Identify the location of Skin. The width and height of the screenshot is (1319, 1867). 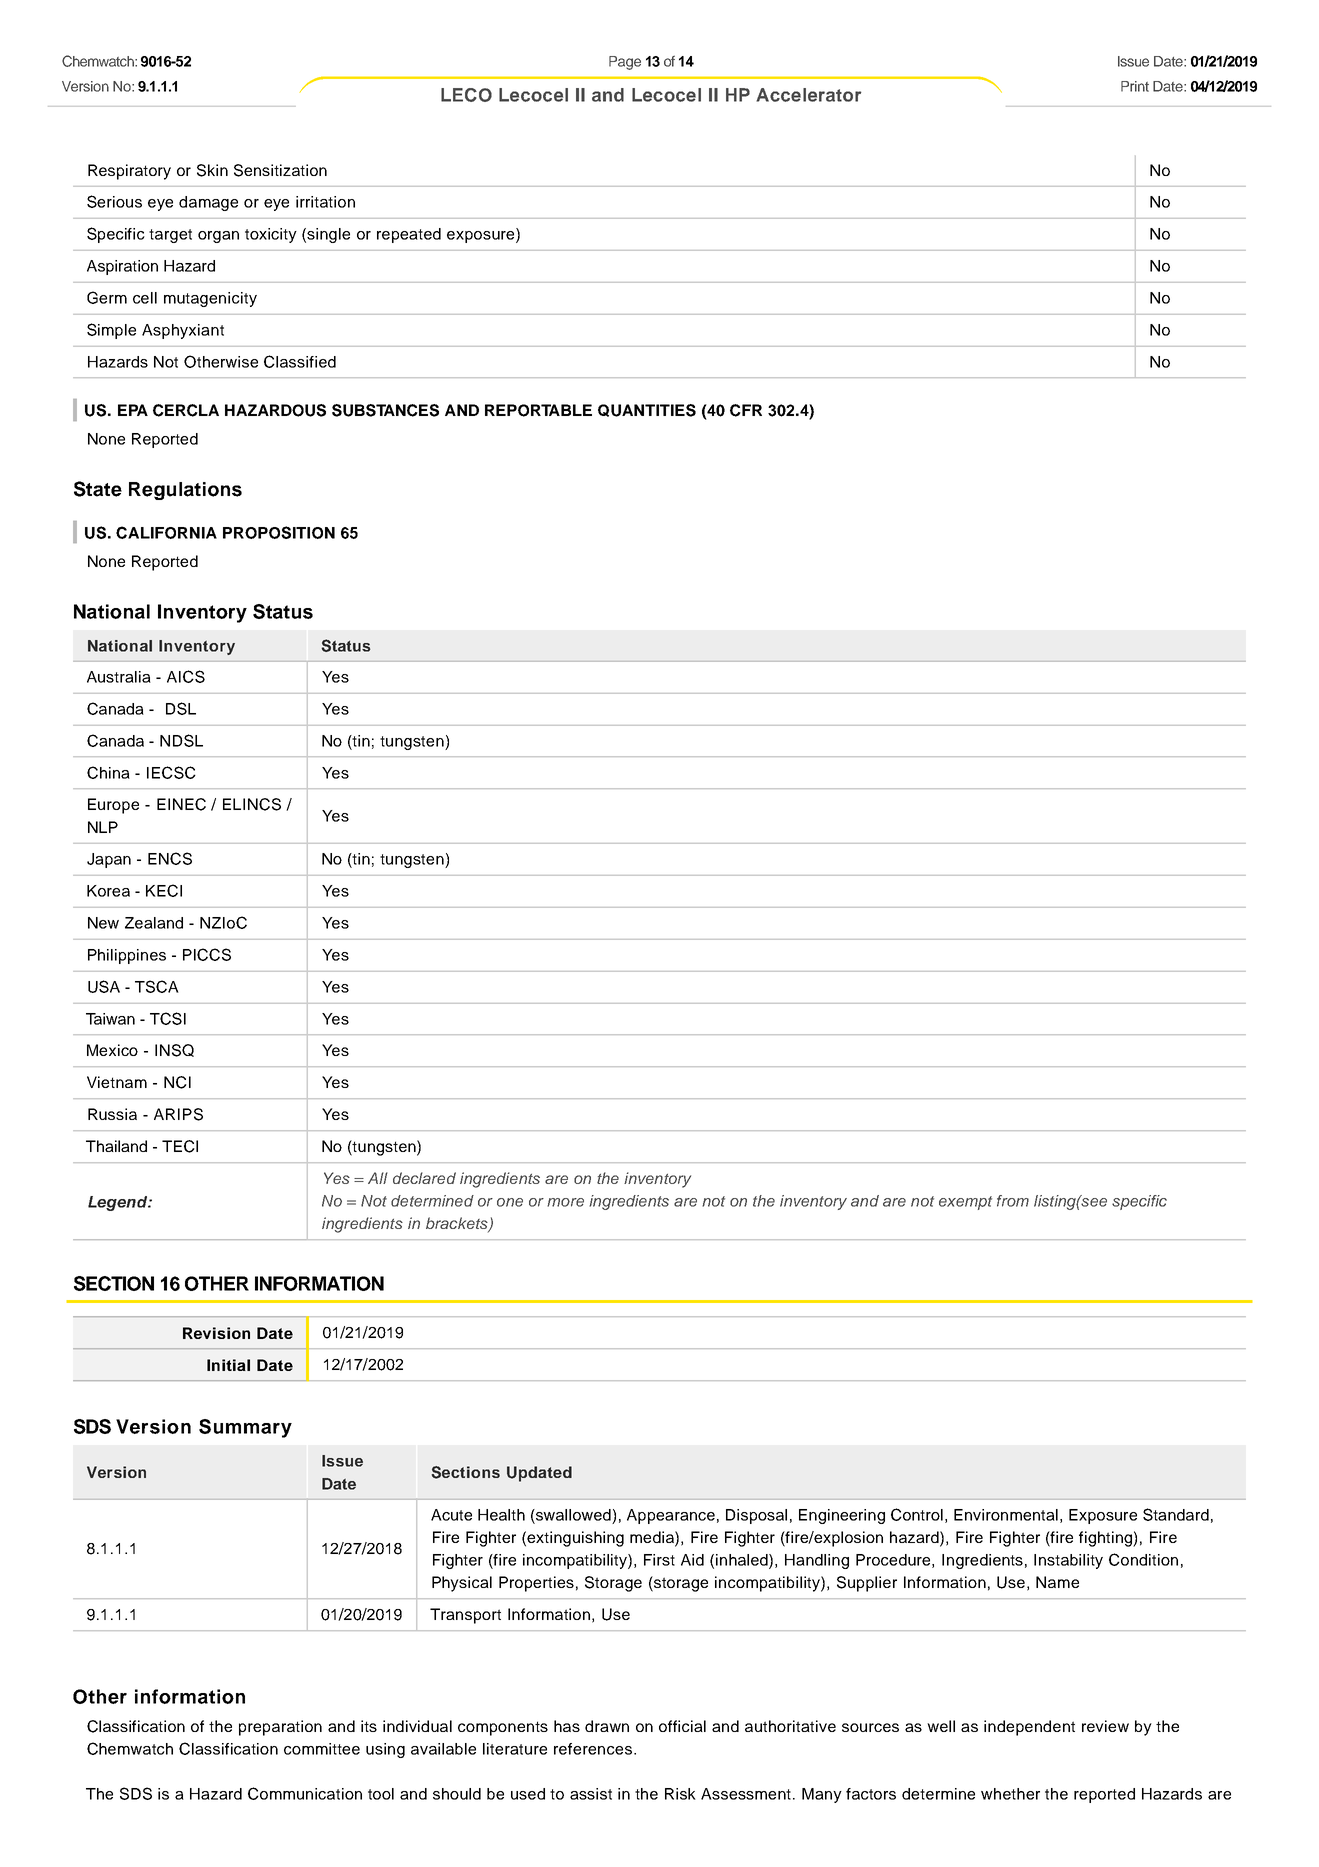
(212, 170).
